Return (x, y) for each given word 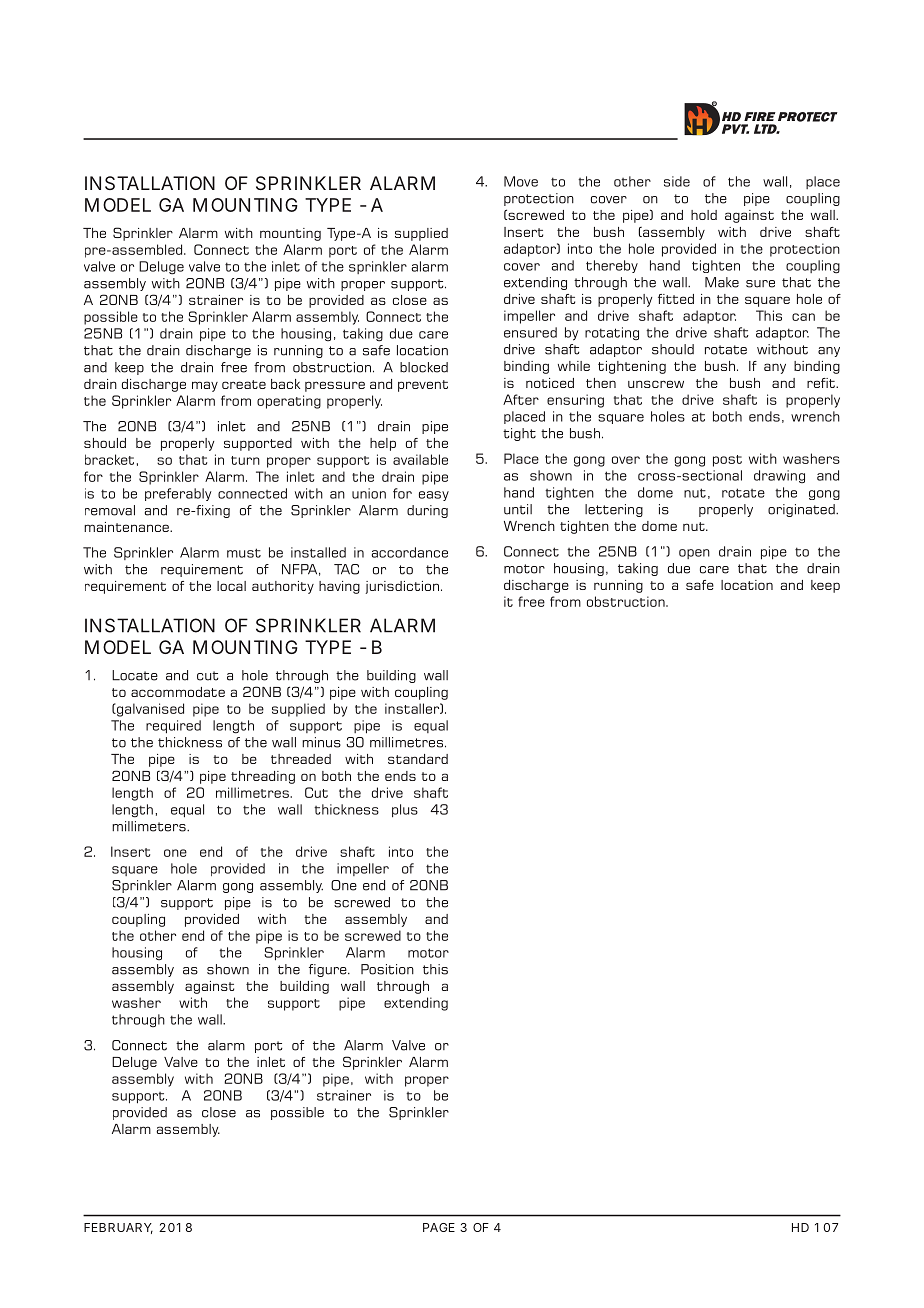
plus (405, 811)
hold (704, 215)
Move (521, 181)
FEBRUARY (118, 1228)
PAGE (439, 1227)
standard (418, 759)
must (244, 553)
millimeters (150, 826)
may (205, 386)
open (694, 554)
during (427, 511)
